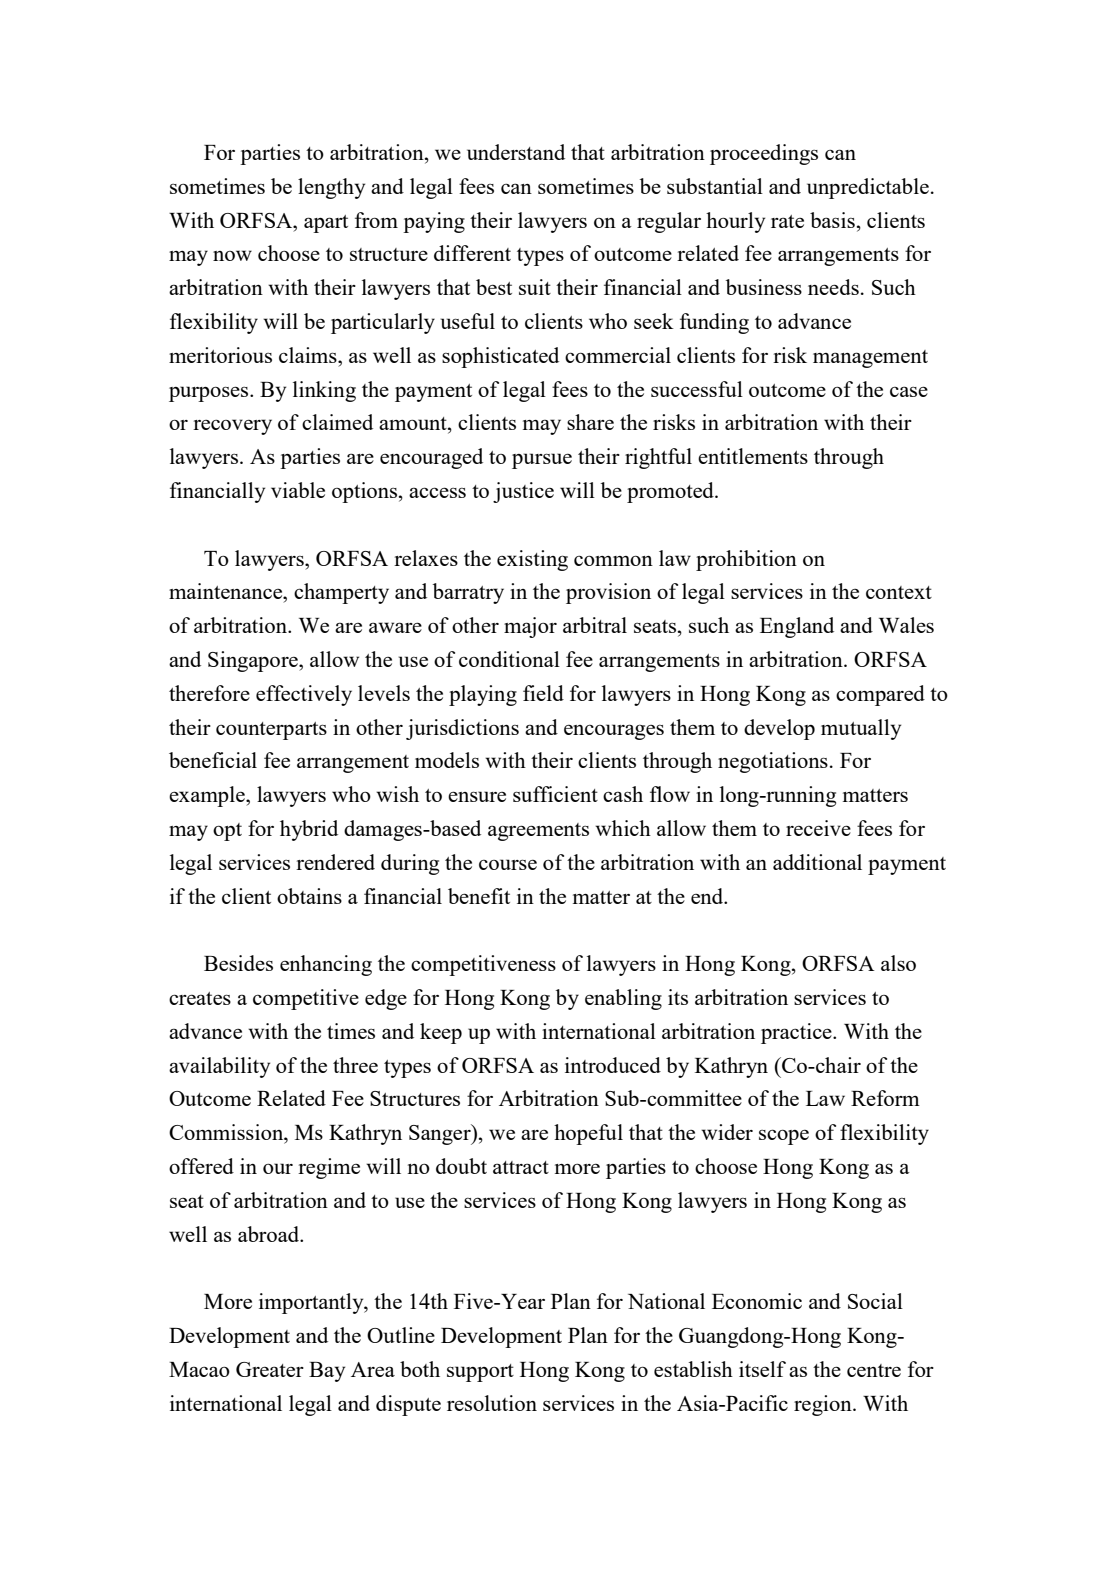 The image size is (1118, 1581). I want to click on enabling, so click(623, 999).
